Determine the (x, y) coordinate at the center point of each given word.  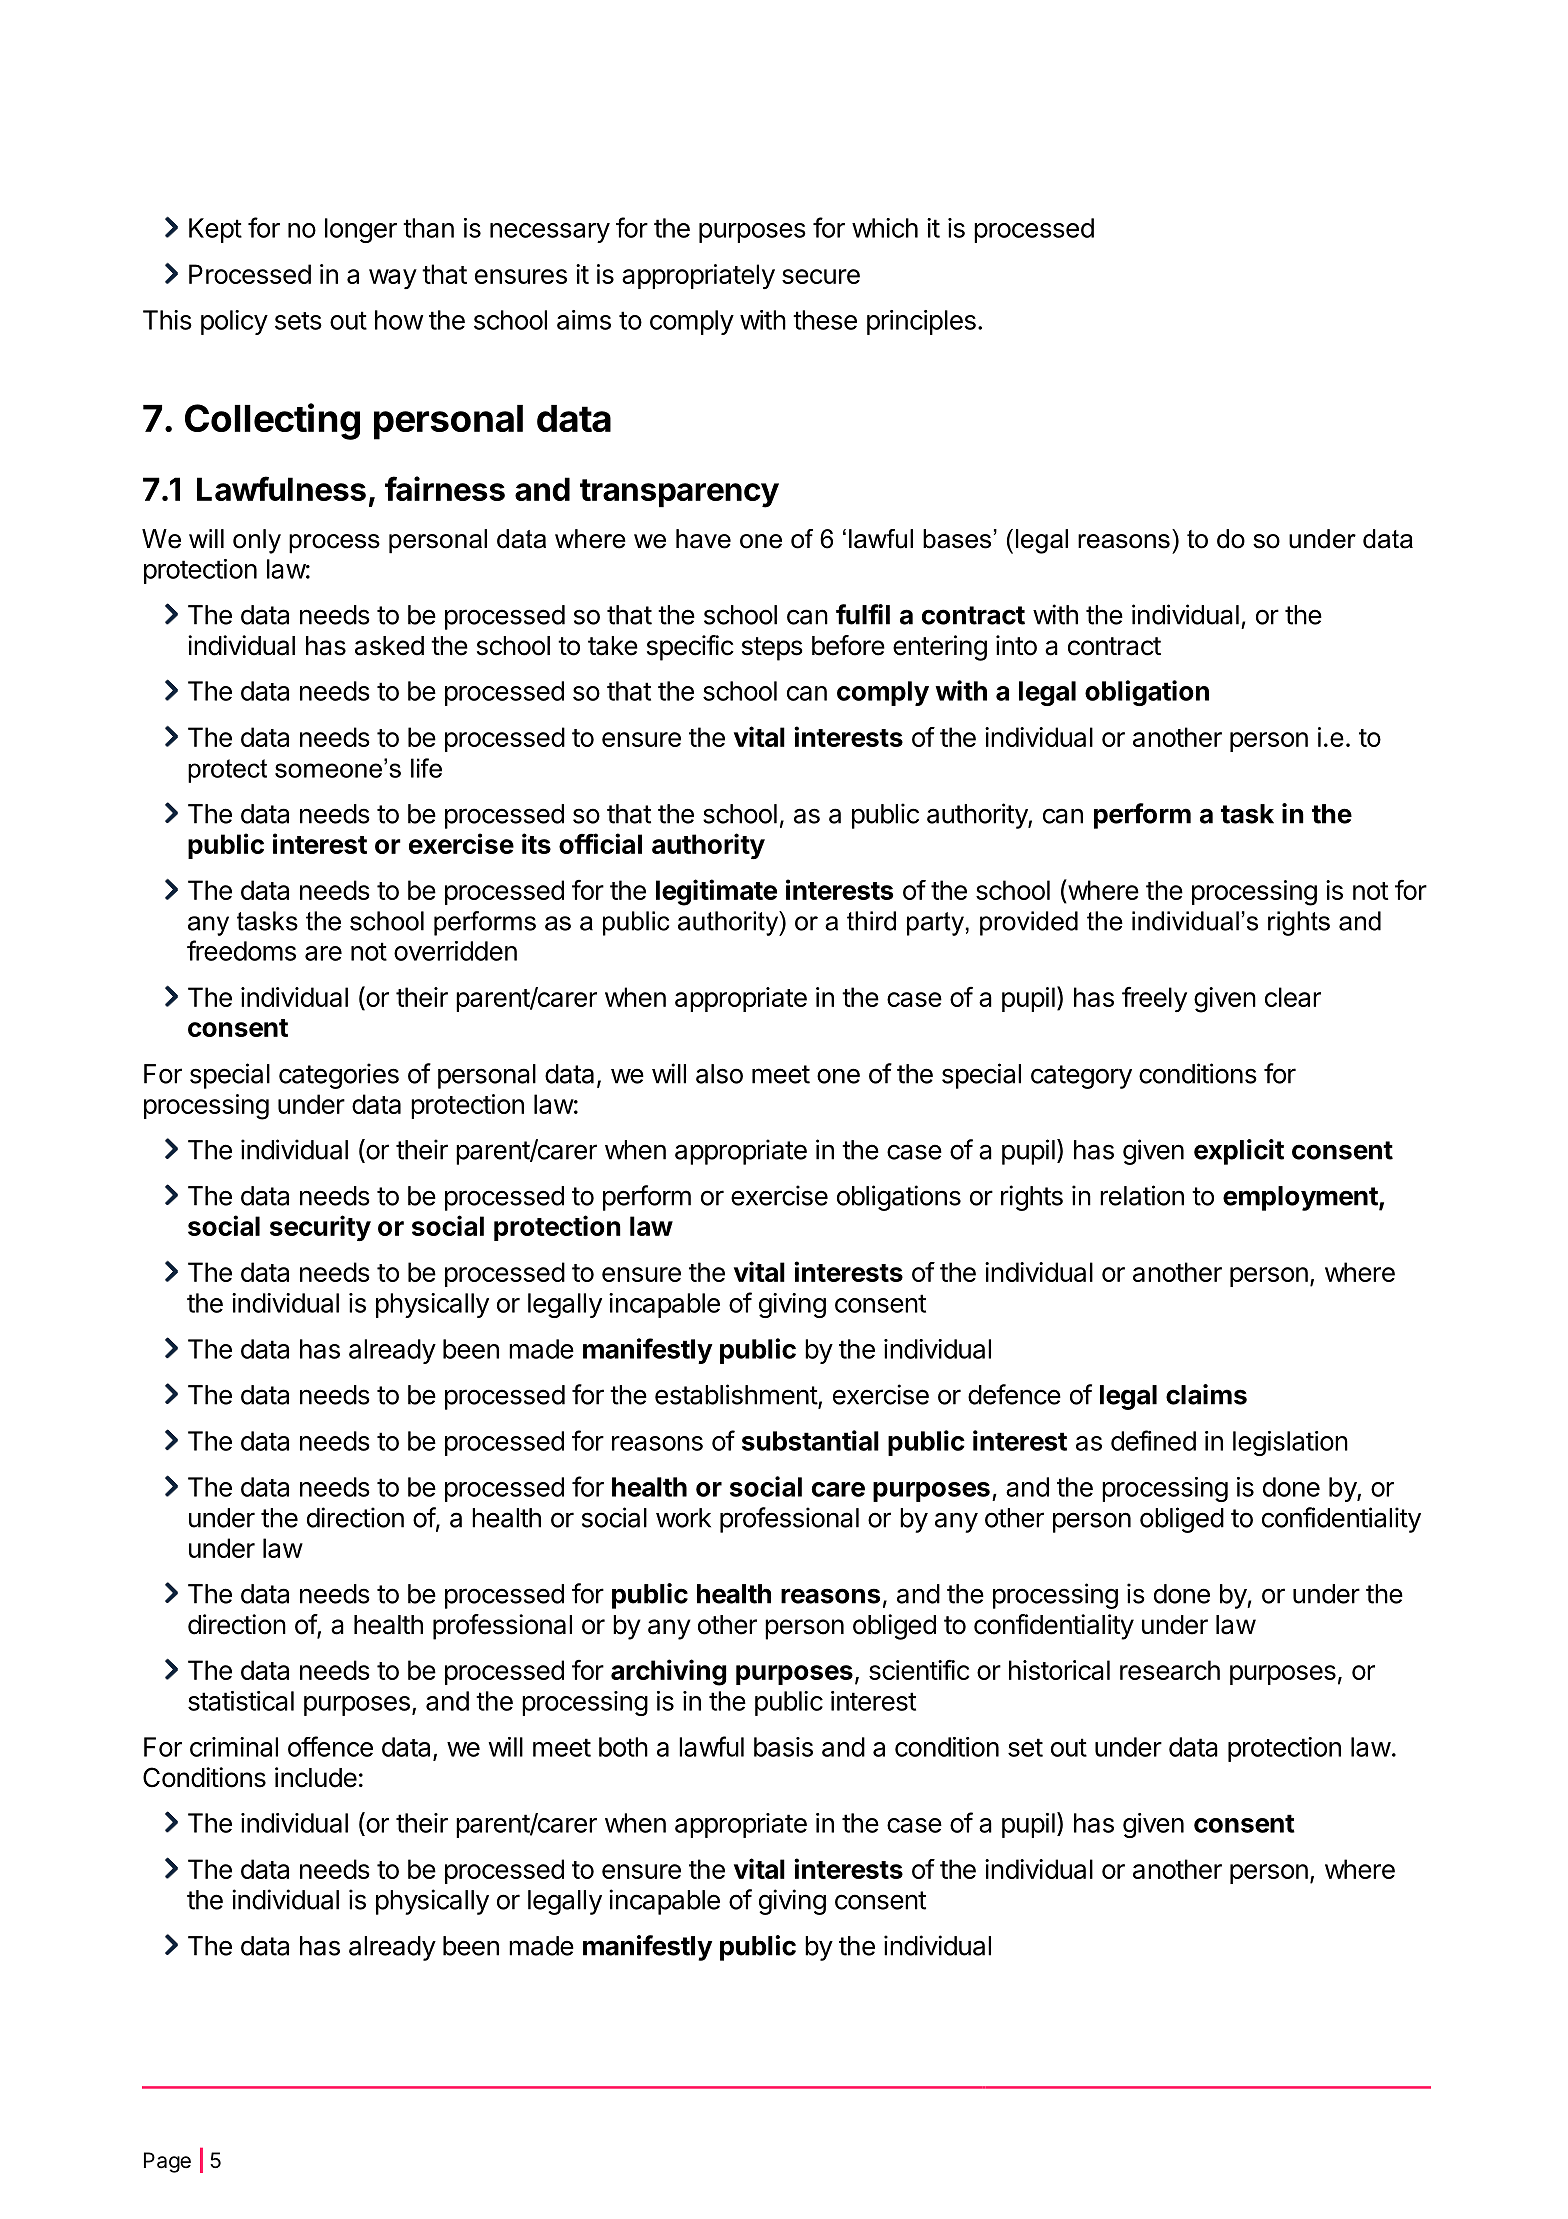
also (719, 1074)
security (320, 1228)
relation (1142, 1195)
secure (821, 276)
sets (298, 321)
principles (921, 322)
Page (167, 2162)
